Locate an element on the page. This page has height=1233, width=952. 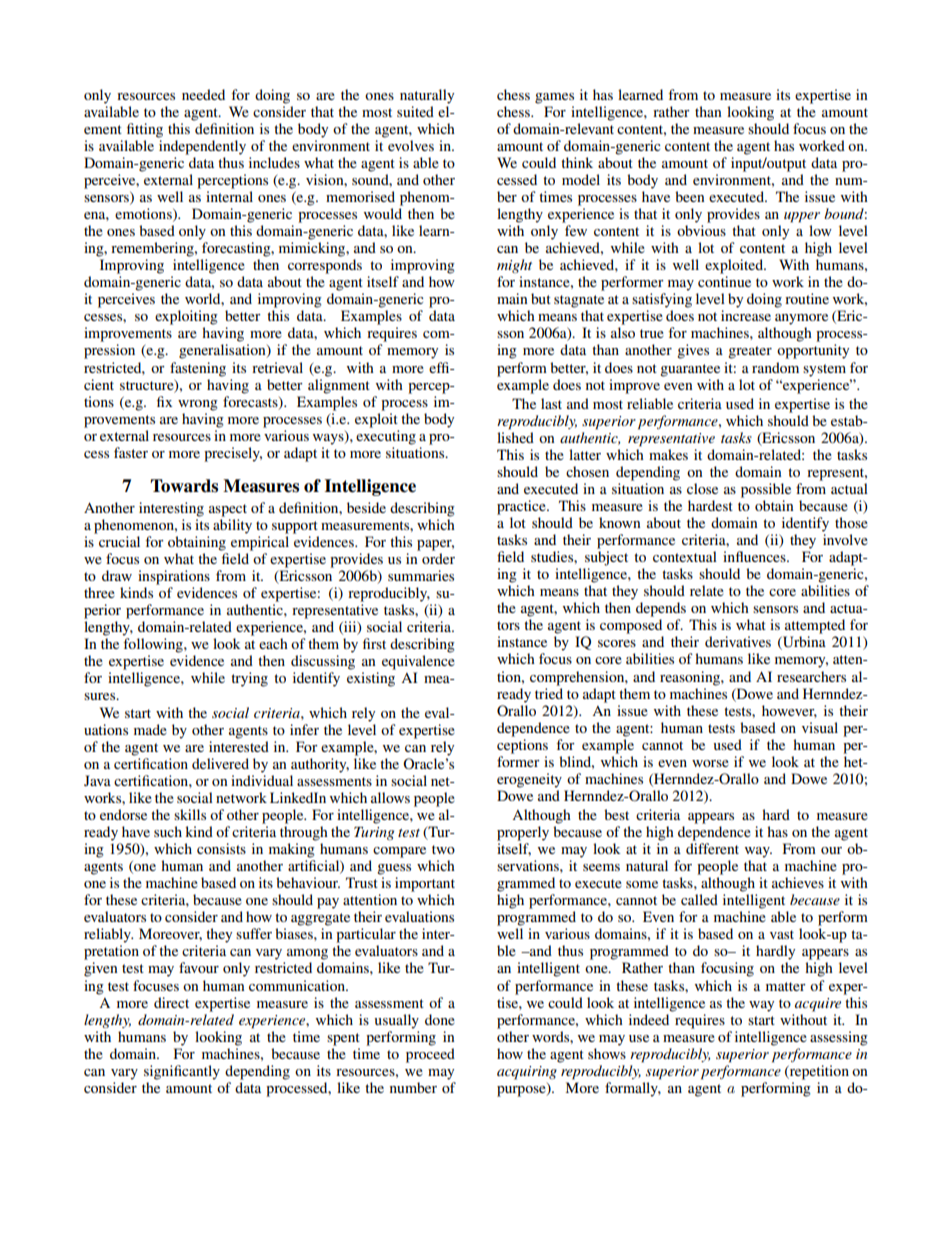
significantly is located at coordinates (182, 1072).
